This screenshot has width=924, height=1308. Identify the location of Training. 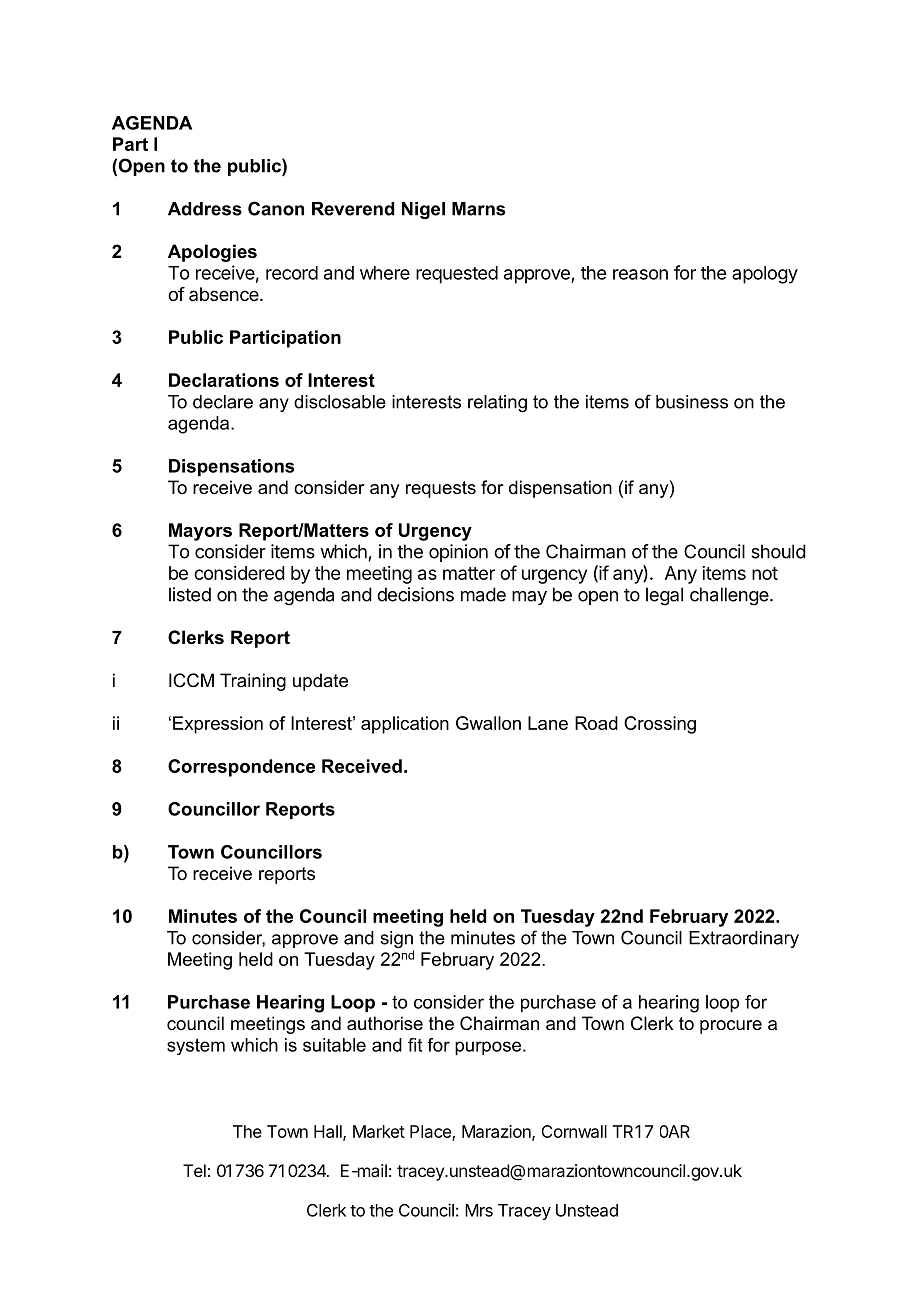
(253, 682).
